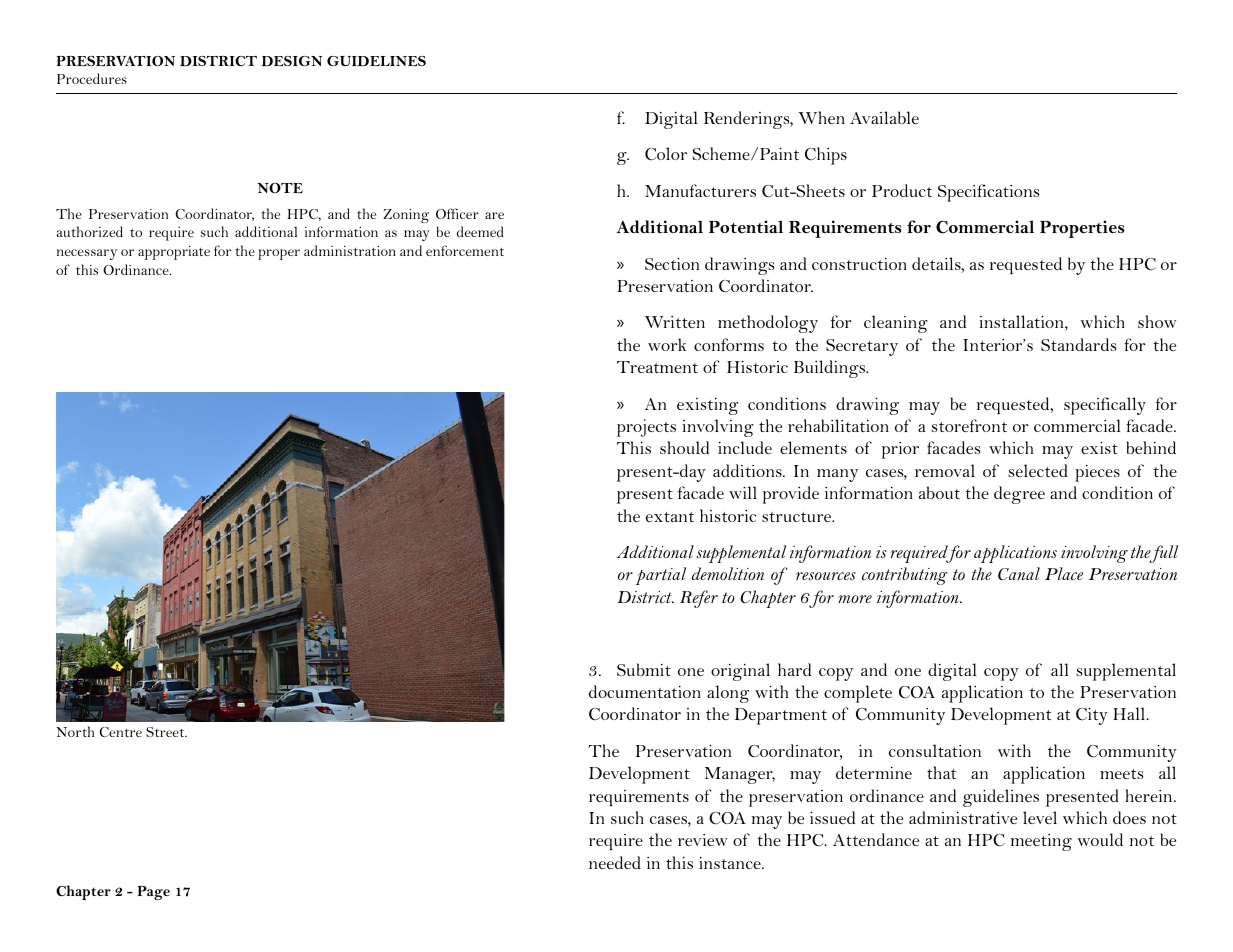  I want to click on needed, so click(615, 862).
